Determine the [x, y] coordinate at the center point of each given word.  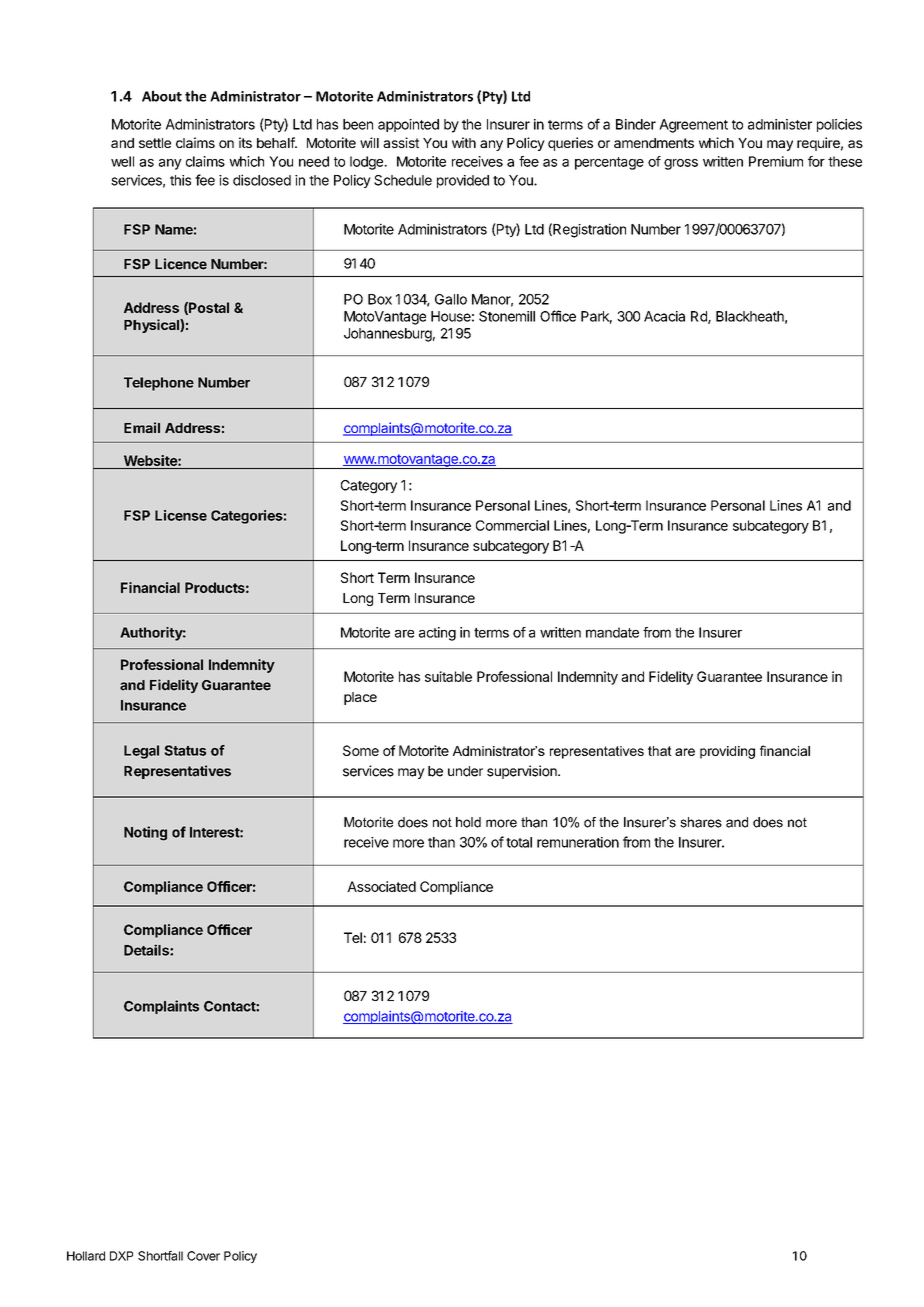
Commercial [512, 525]
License [181, 515]
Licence [181, 264]
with [464, 142]
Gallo [451, 299]
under [465, 771]
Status [185, 750]
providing [727, 752]
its [245, 142]
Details [147, 950]
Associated [381, 886]
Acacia [664, 316]
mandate [612, 632]
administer [780, 124]
